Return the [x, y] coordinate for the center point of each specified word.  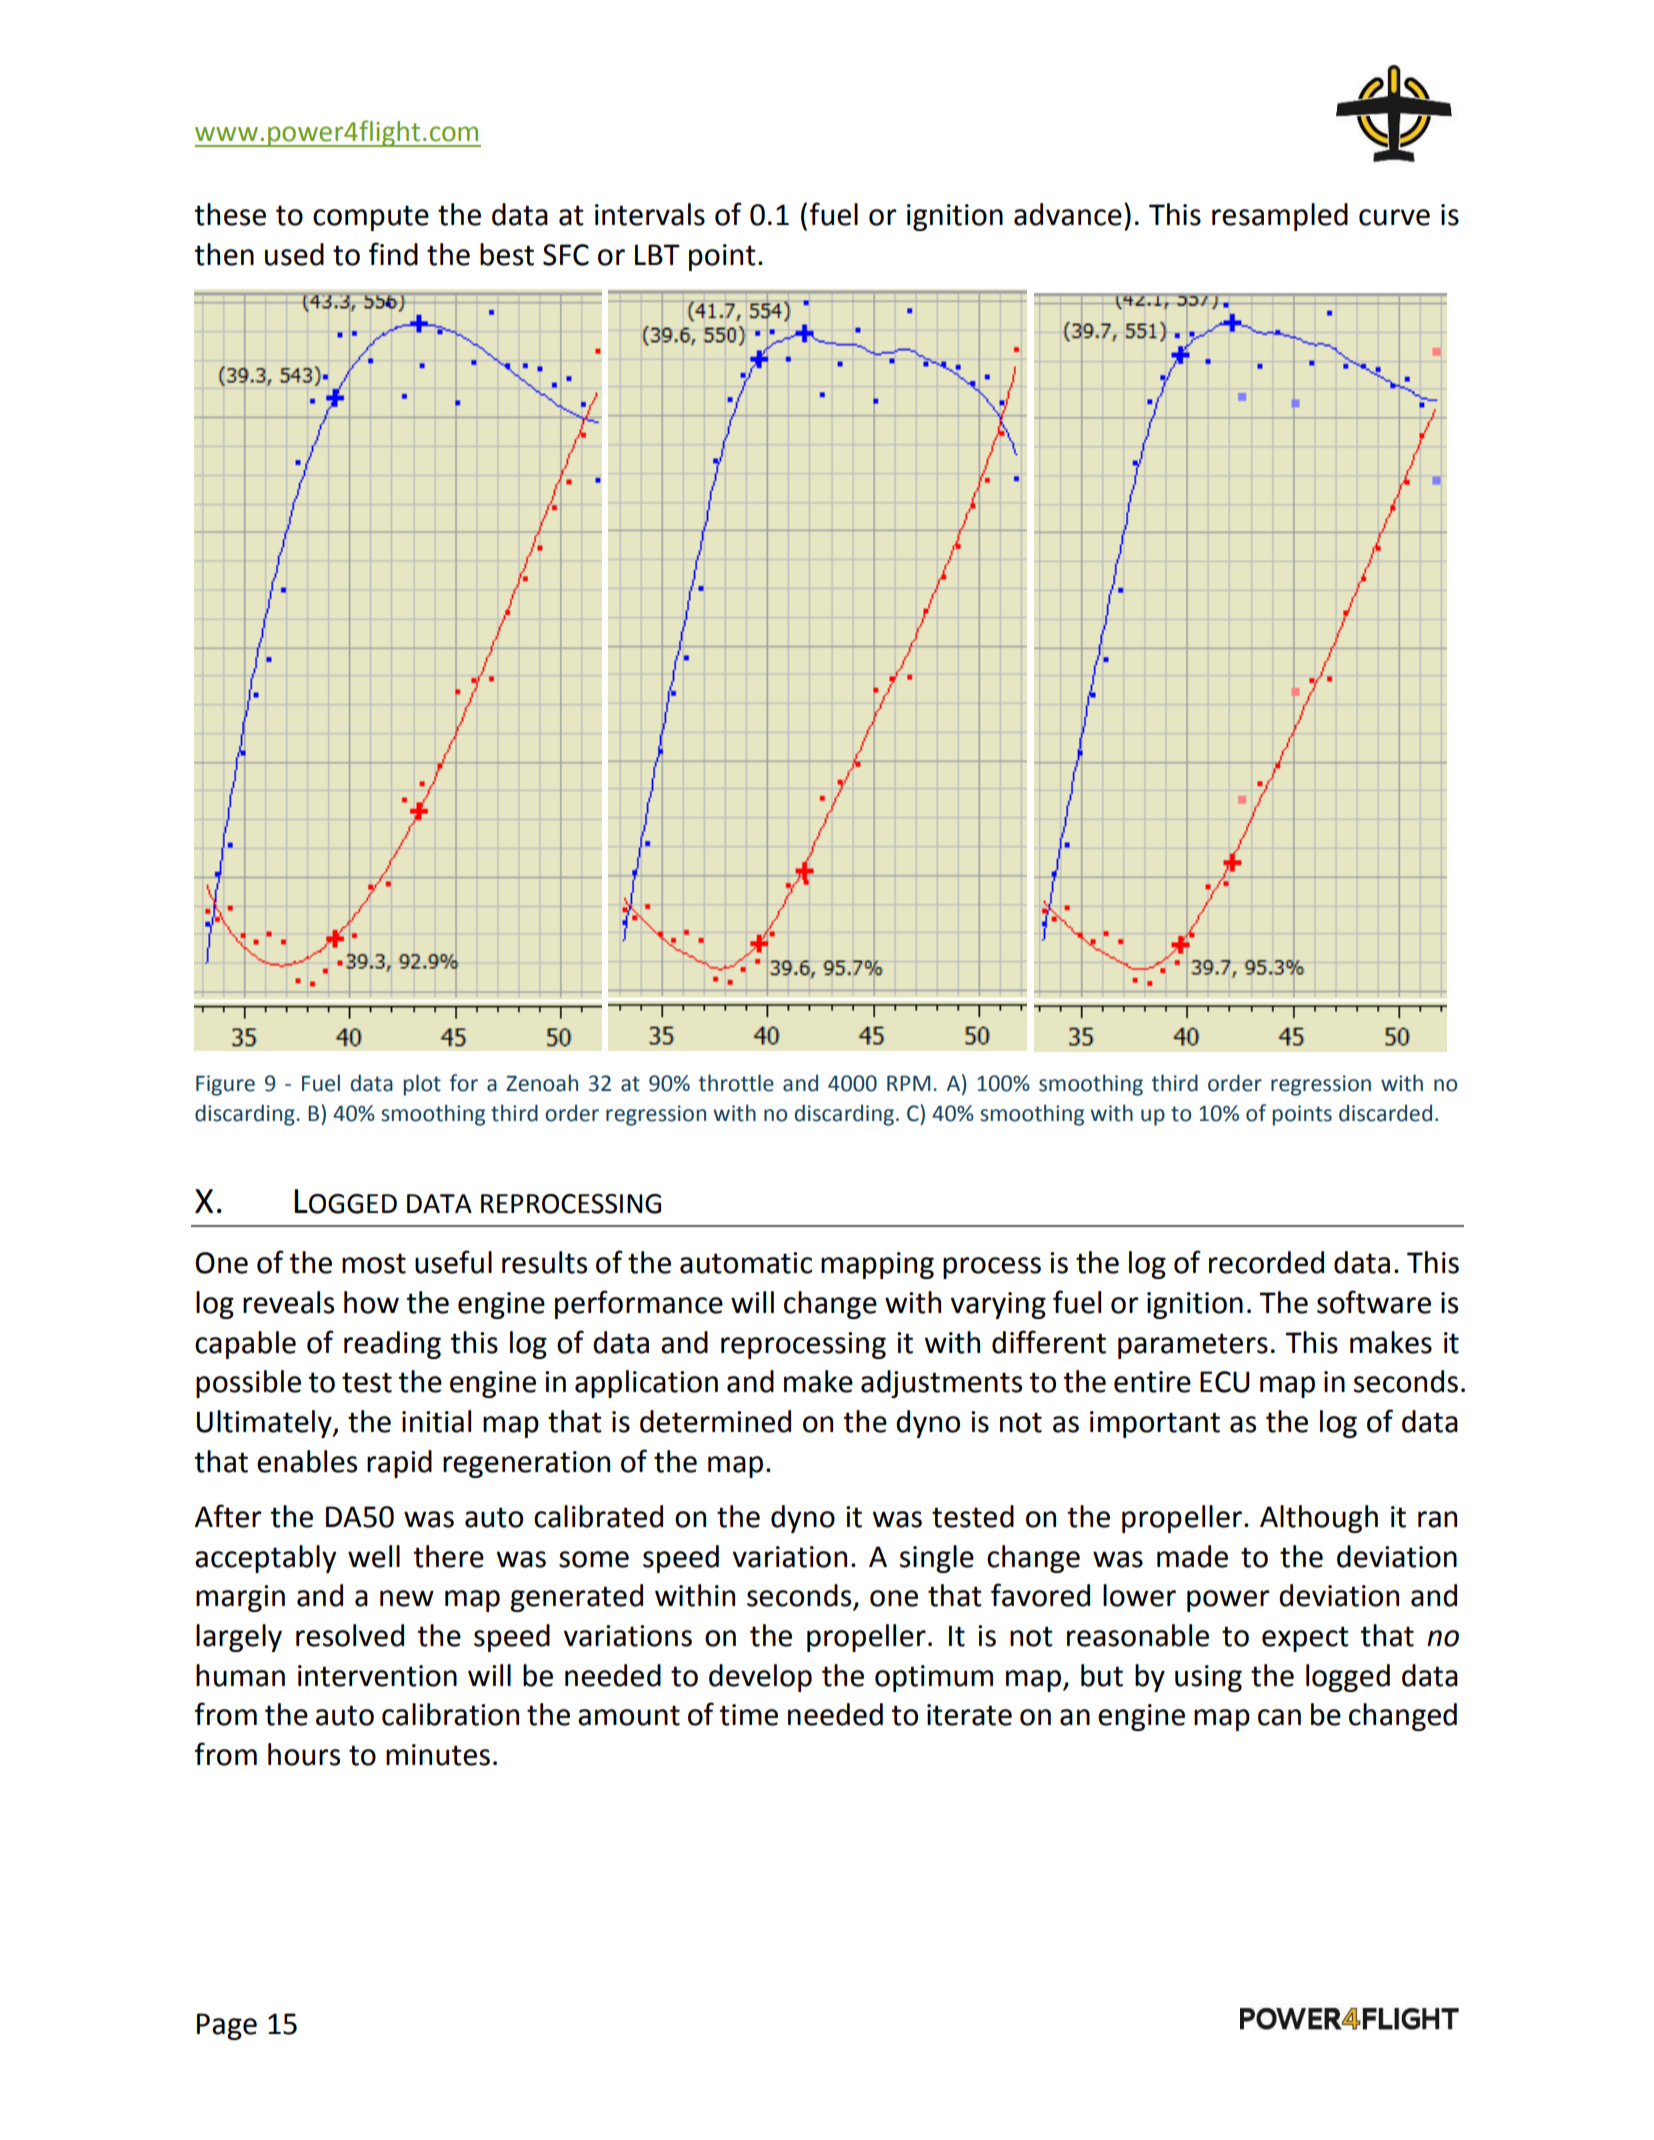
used [294, 254]
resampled [1280, 217]
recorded [1266, 1262]
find [393, 254]
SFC [566, 255]
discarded [1385, 1113]
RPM [908, 1083]
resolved [350, 1635]
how [371, 1302]
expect [1305, 1639]
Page [227, 2026]
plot [422, 1085]
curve [1394, 217]
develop [760, 1678]
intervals [650, 214]
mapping [877, 1265]
